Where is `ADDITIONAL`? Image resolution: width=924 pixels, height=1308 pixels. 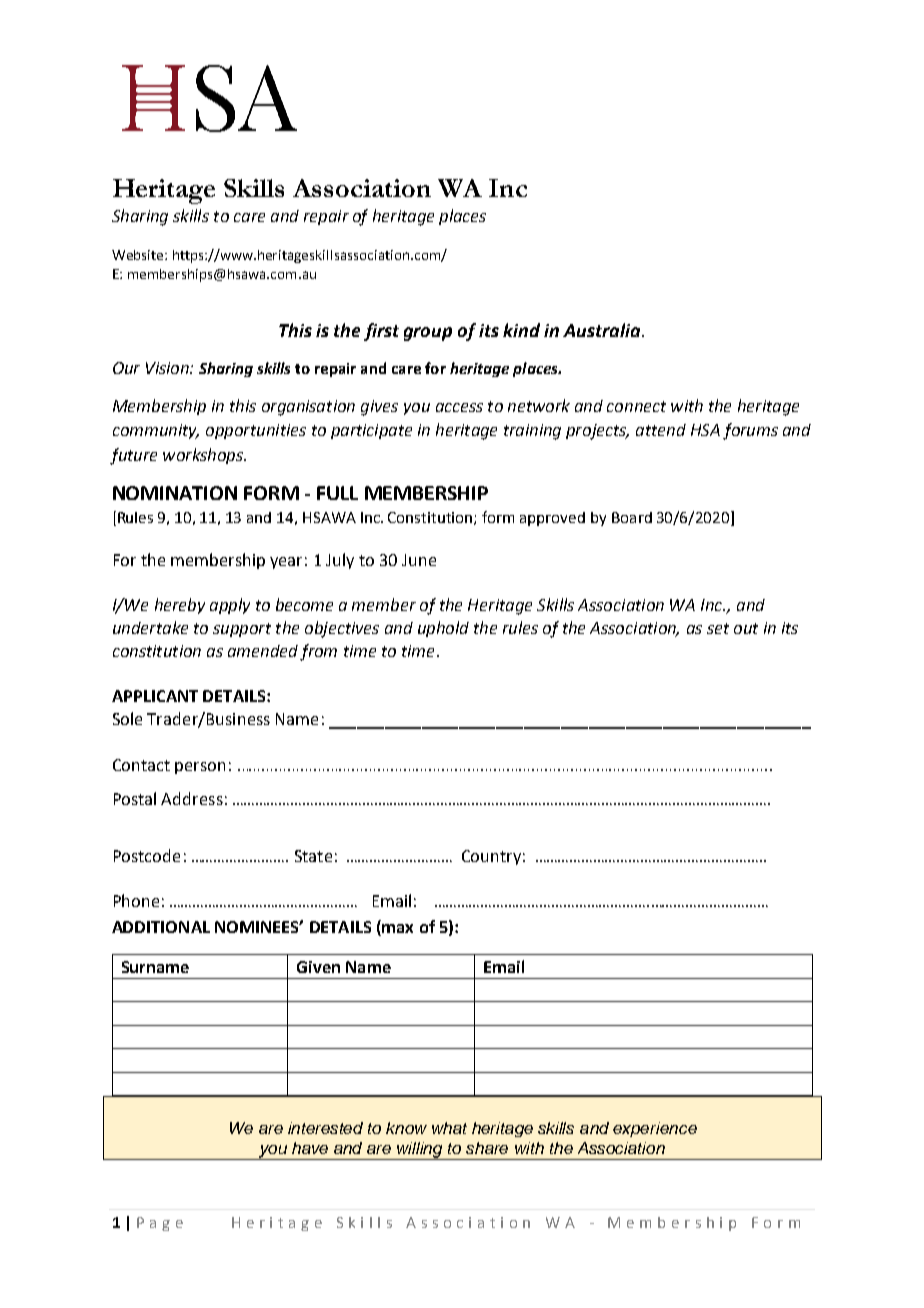 ADDITIONAL is located at coordinates (161, 927).
